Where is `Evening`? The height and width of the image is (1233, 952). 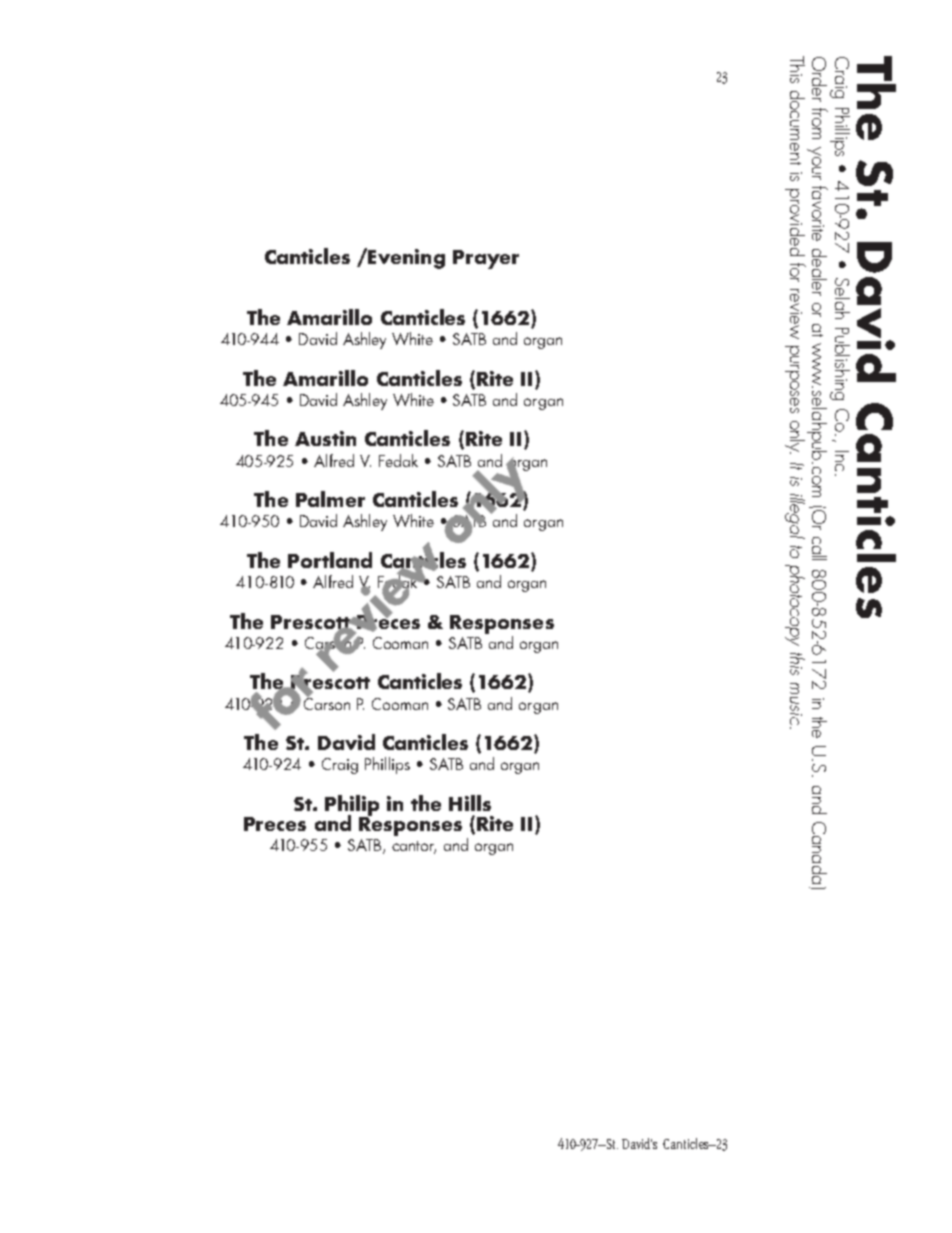
Evening is located at coordinates (406, 259).
